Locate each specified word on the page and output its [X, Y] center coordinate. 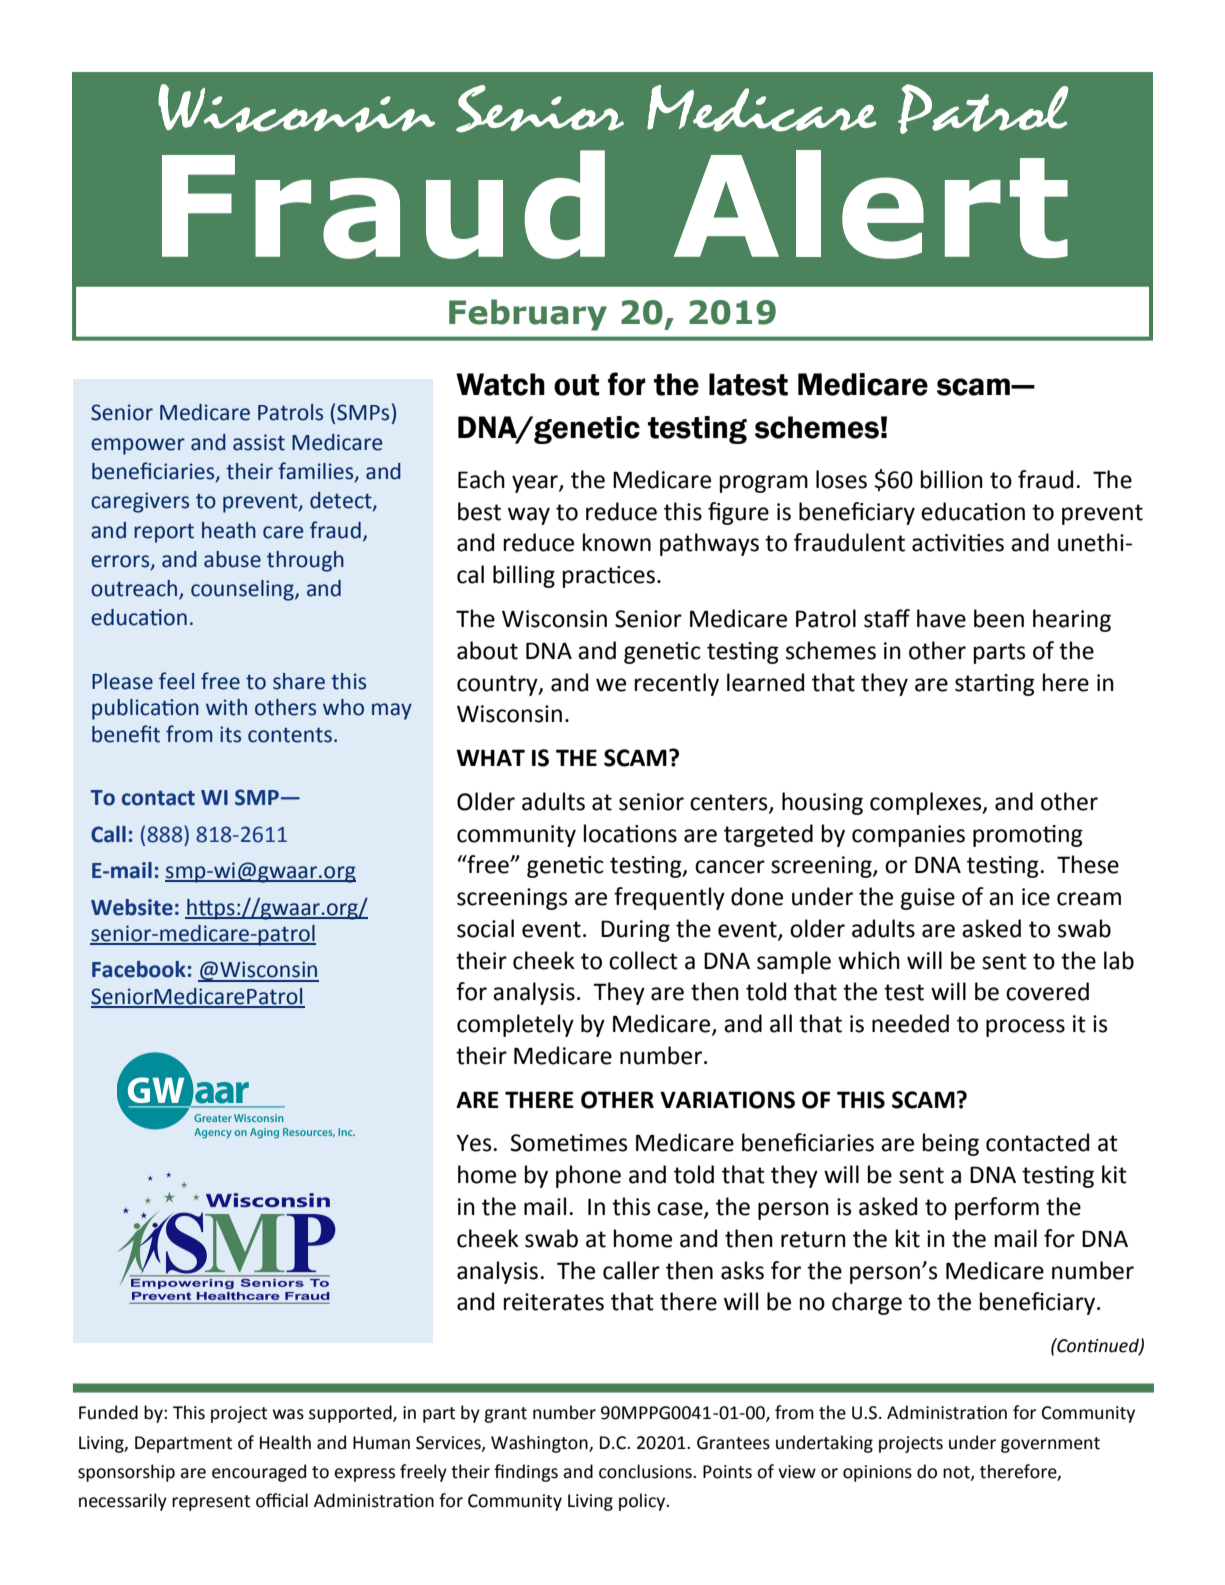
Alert [871, 204]
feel [176, 681]
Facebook [139, 969]
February [528, 315]
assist [259, 442]
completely [515, 1025]
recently [677, 684]
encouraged [259, 1473]
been [999, 618]
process [1025, 1028]
